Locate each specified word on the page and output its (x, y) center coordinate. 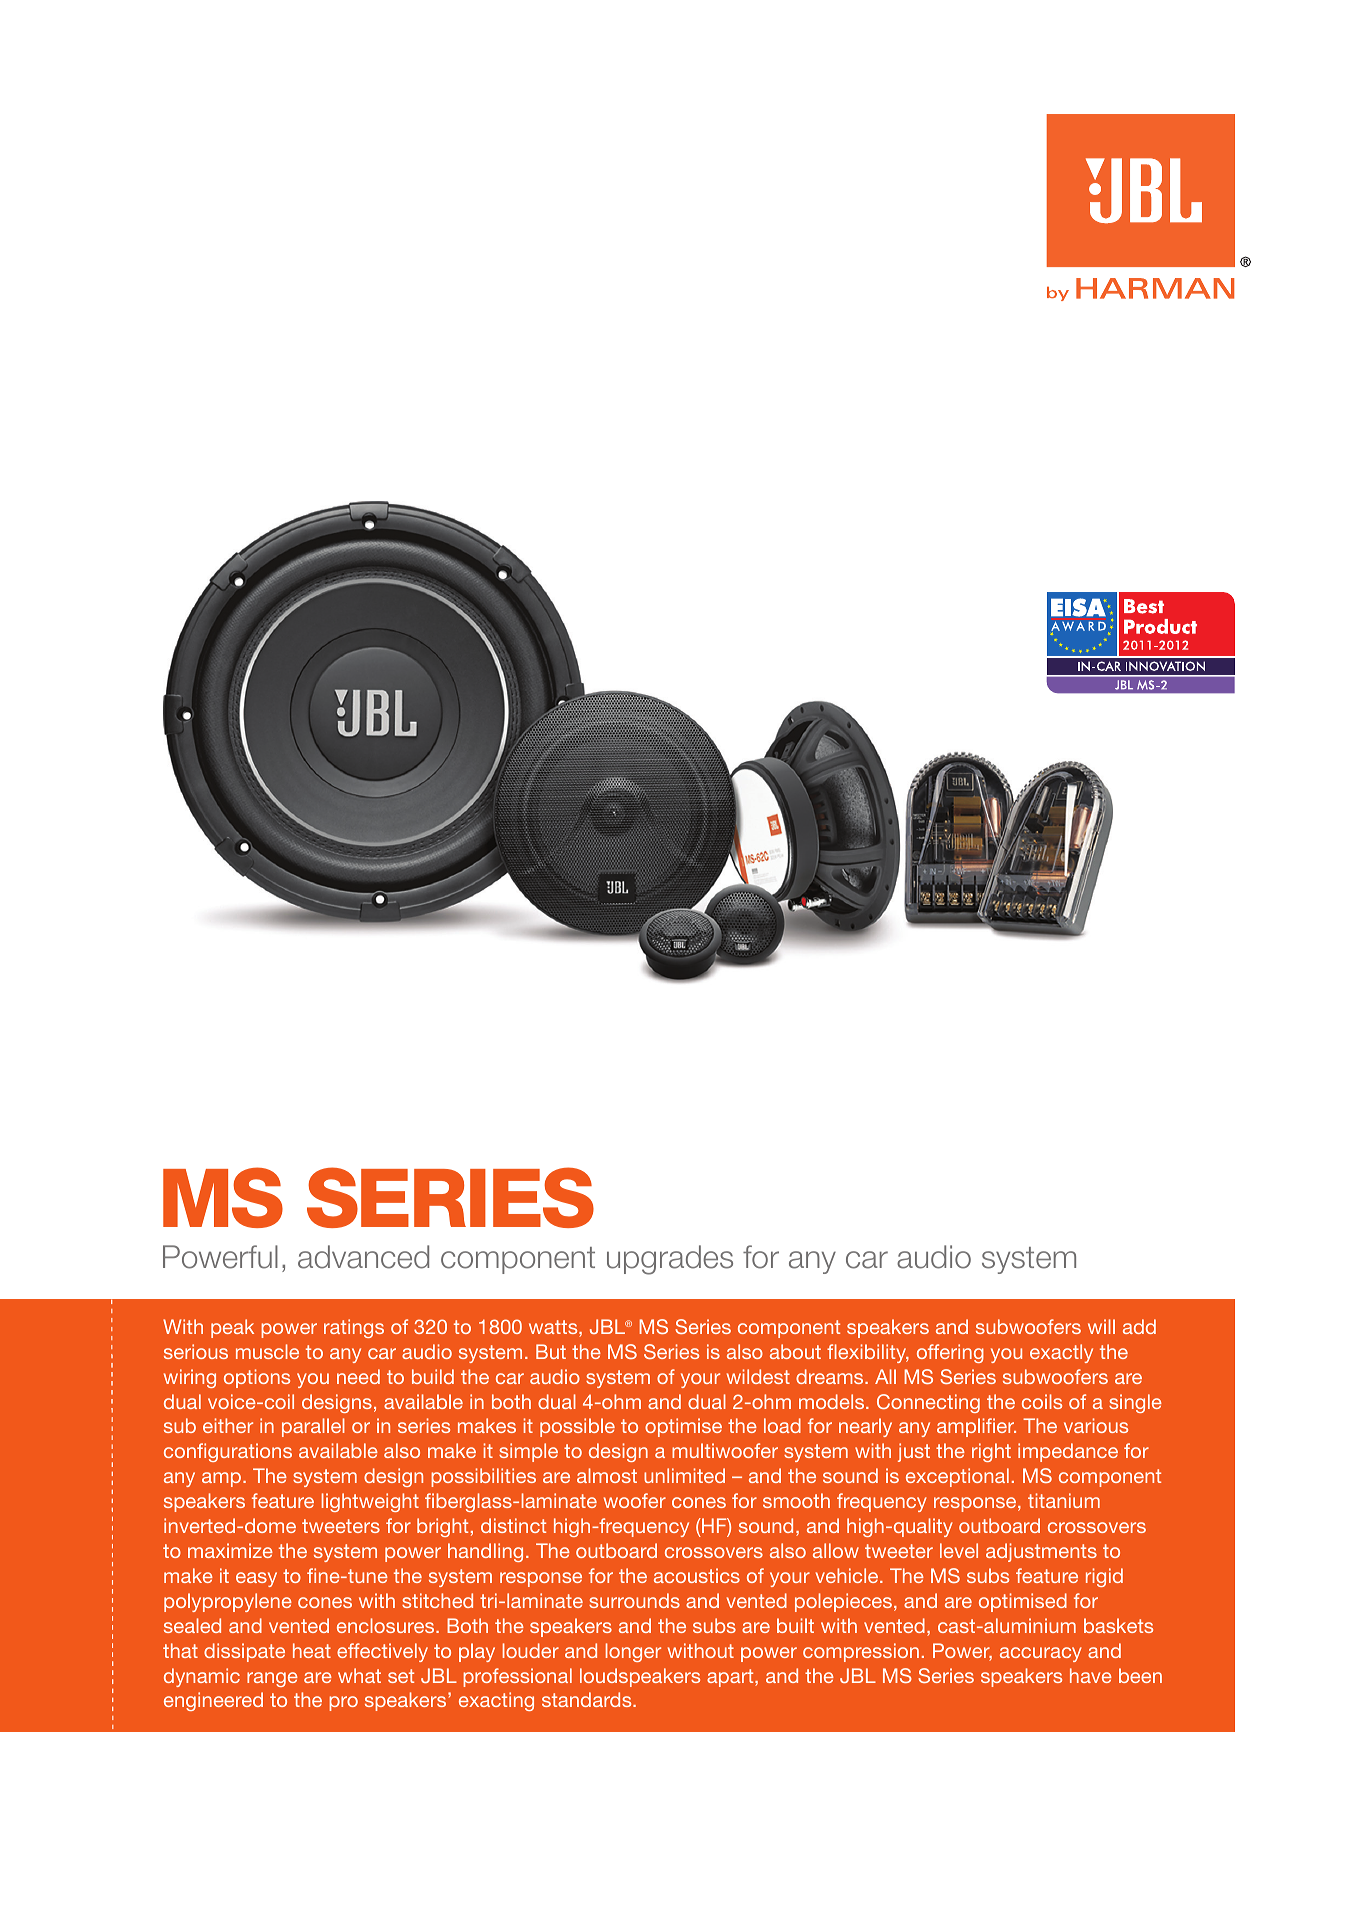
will (1101, 1326)
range (272, 1679)
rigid (1104, 1577)
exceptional (957, 1477)
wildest (758, 1376)
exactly (1061, 1353)
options (257, 1378)
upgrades (670, 1260)
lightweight (370, 1502)
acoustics (697, 1575)
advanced (363, 1257)
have (1091, 1675)
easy (256, 1579)
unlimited (684, 1475)
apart (731, 1678)
